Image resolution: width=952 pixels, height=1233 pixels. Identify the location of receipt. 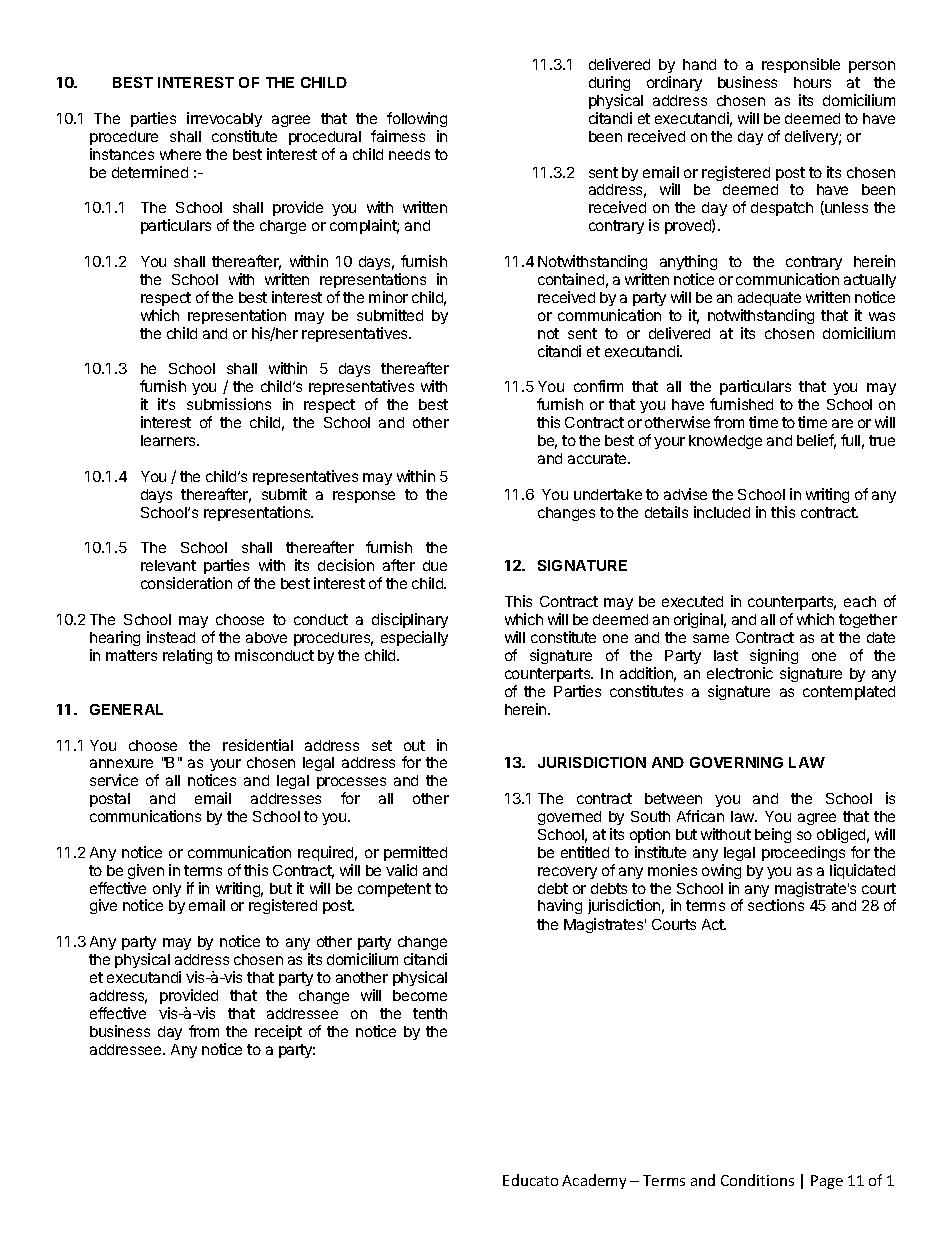
(278, 1032).
